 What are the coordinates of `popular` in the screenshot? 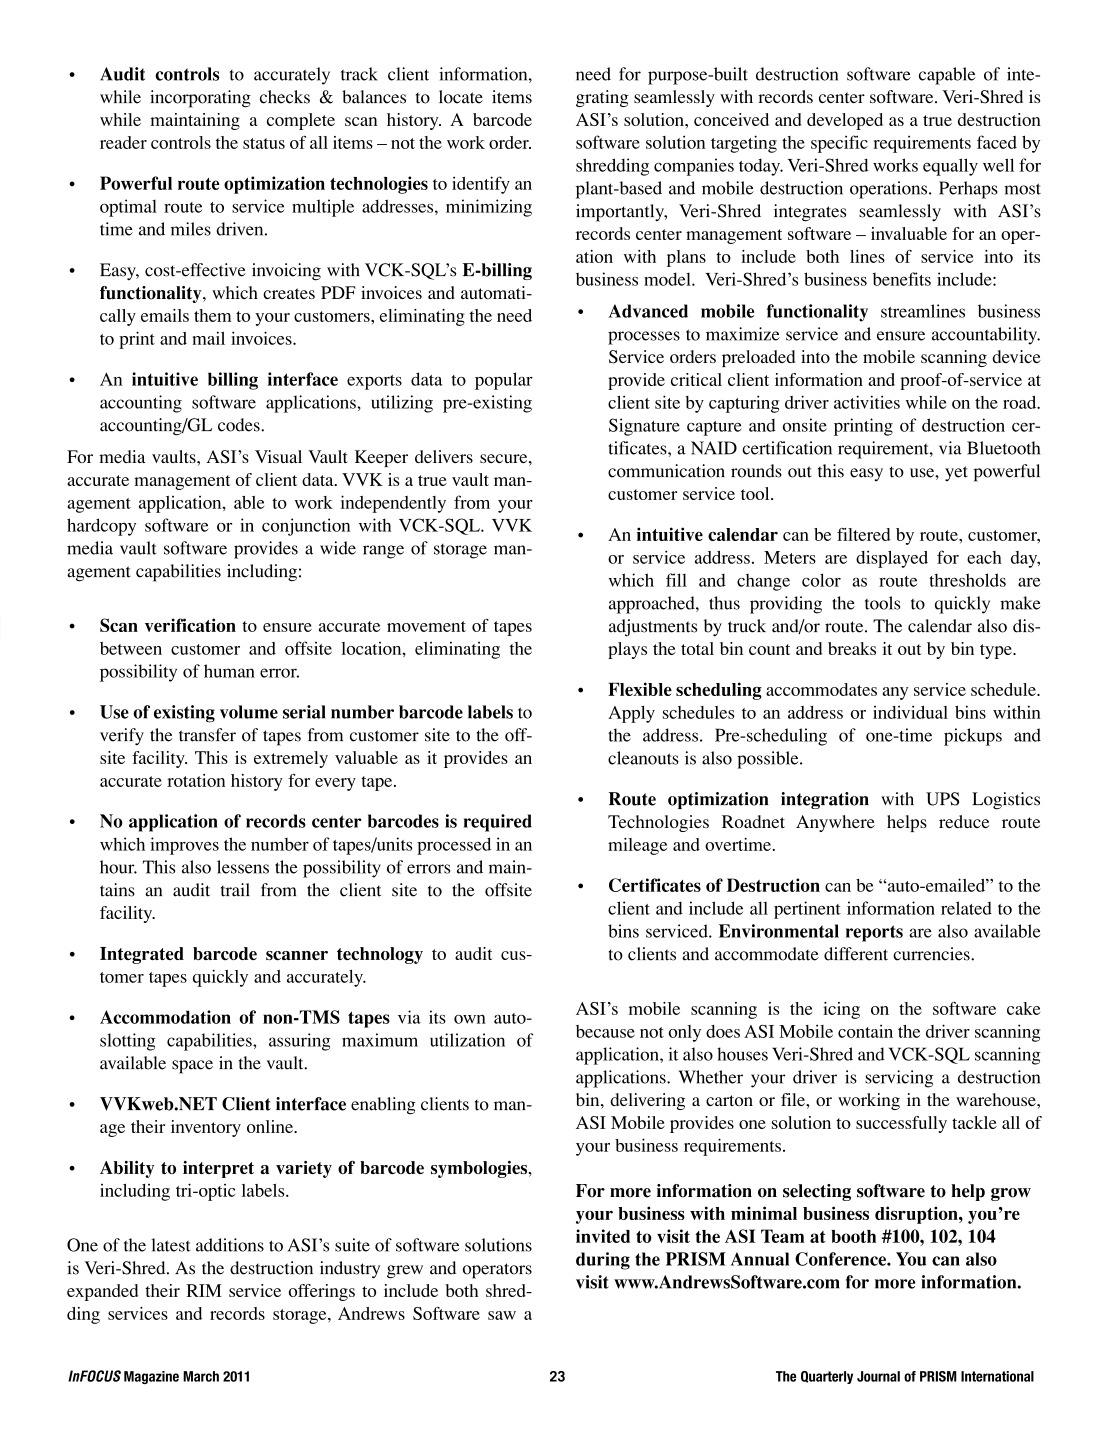 It's located at (504, 381).
